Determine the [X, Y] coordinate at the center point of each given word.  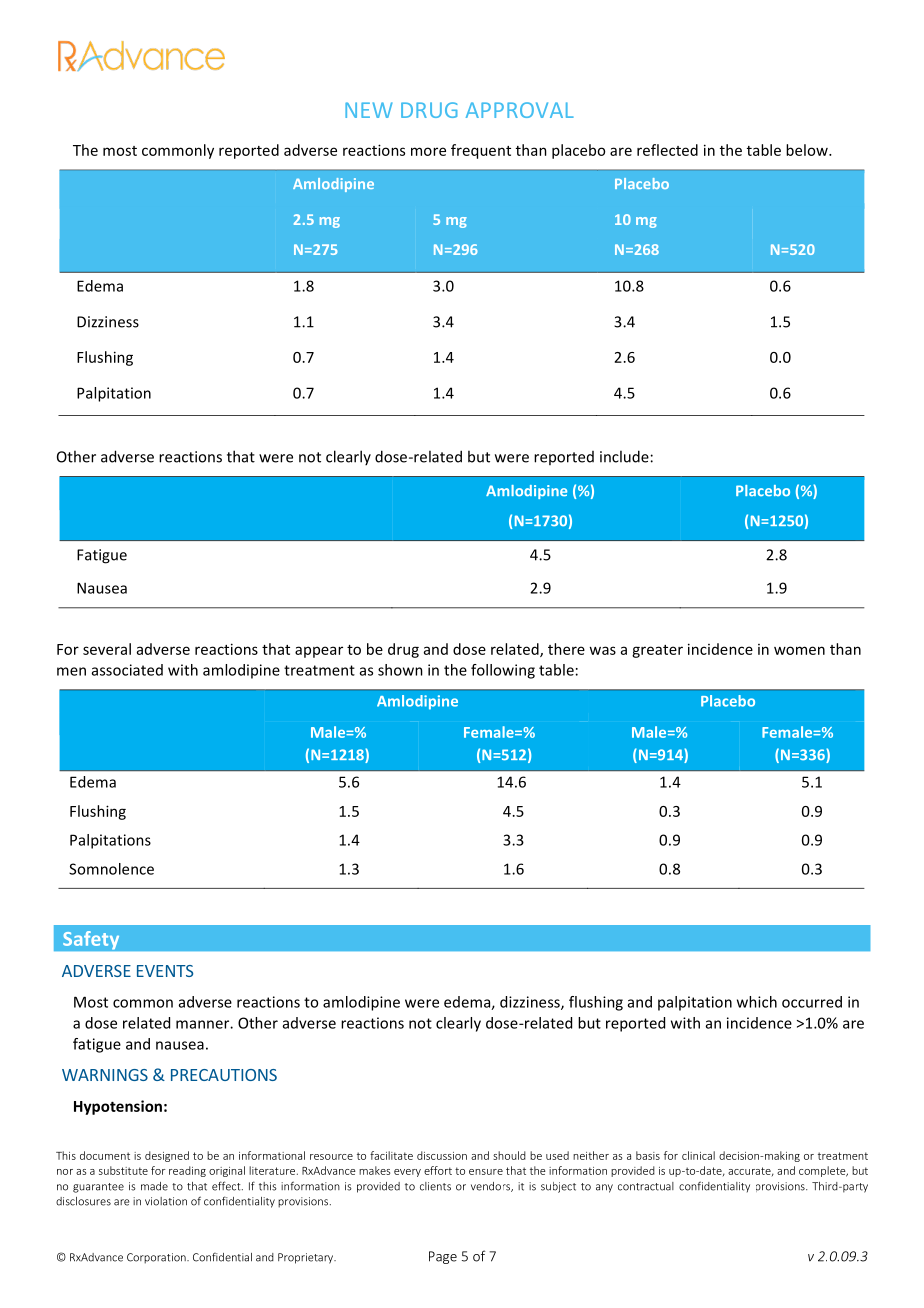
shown [400, 670]
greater [657, 651]
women [799, 650]
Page [443, 1257]
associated [127, 670]
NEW [369, 110]
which [757, 1002]
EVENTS [165, 971]
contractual [646, 1186]
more [428, 151]
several [107, 649]
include [624, 456]
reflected [667, 150]
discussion [442, 1155]
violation [166, 1201]
